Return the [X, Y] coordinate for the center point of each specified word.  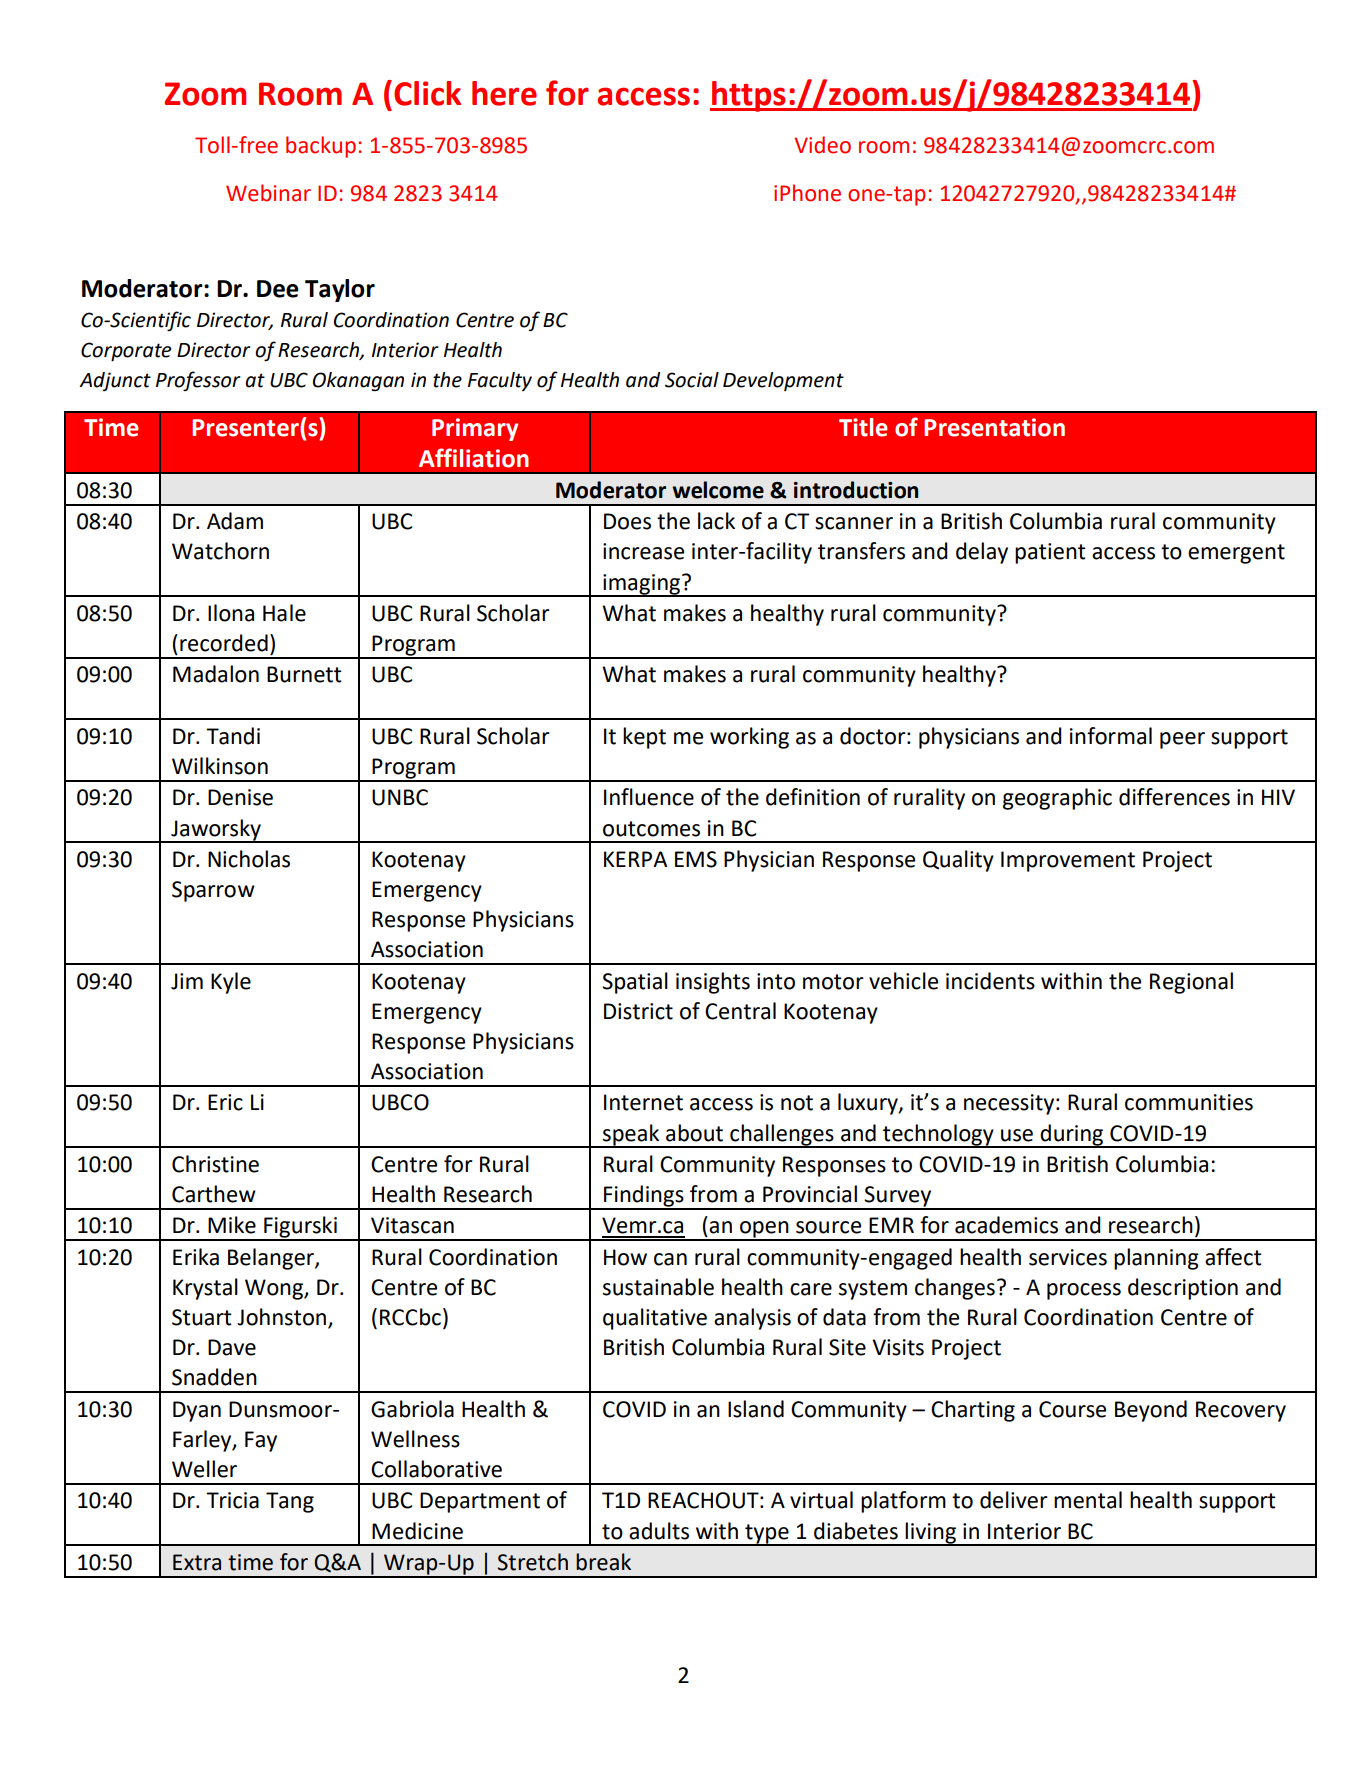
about [694, 1133]
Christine [215, 1164]
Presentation [994, 427]
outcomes [651, 829]
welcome [718, 490]
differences [1174, 797]
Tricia [232, 1500]
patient [1050, 553]
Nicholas [249, 859]
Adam [235, 521]
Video [822, 145]
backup [321, 147]
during [1072, 1135]
